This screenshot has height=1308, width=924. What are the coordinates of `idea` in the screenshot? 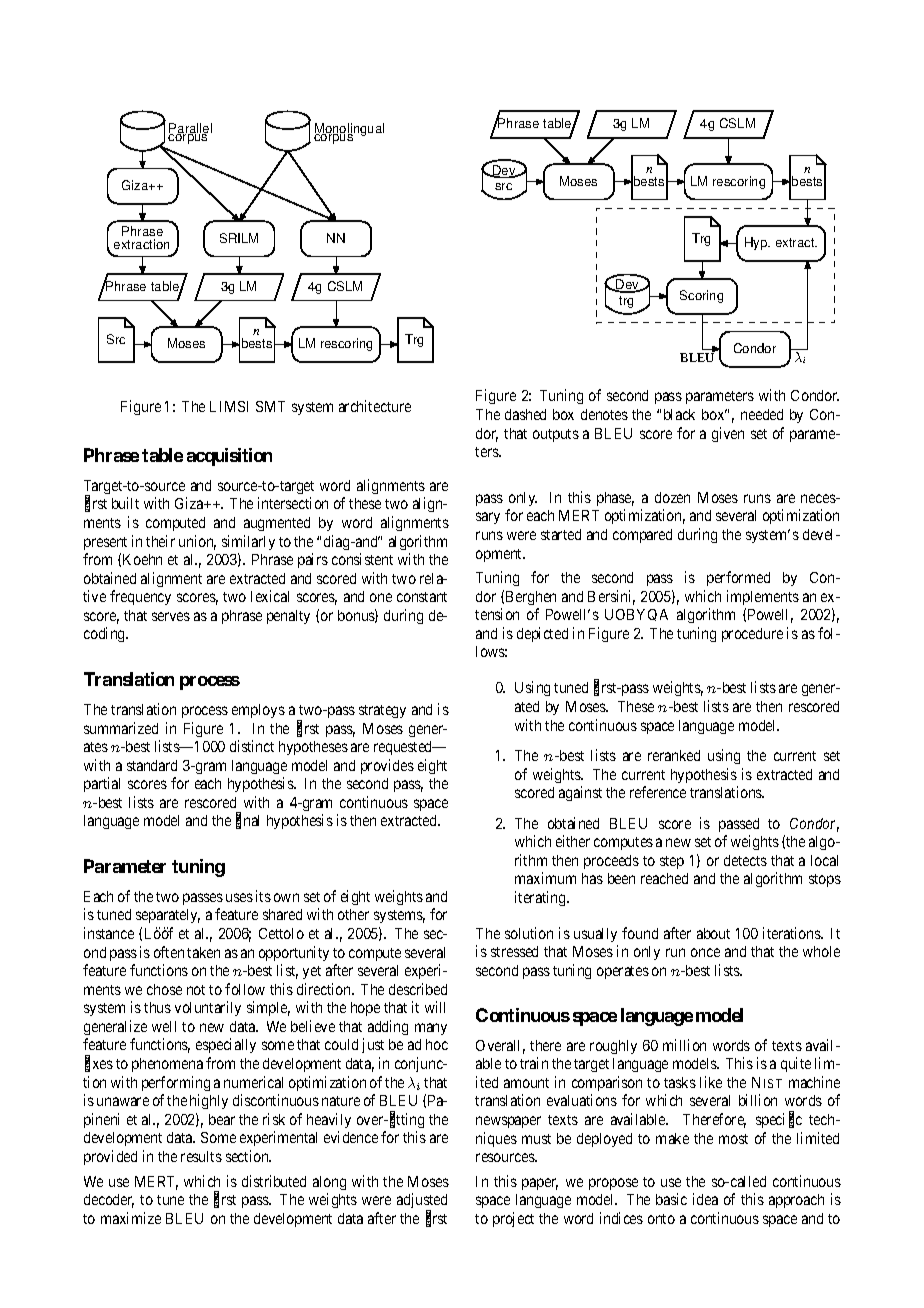 It's located at (705, 1199).
